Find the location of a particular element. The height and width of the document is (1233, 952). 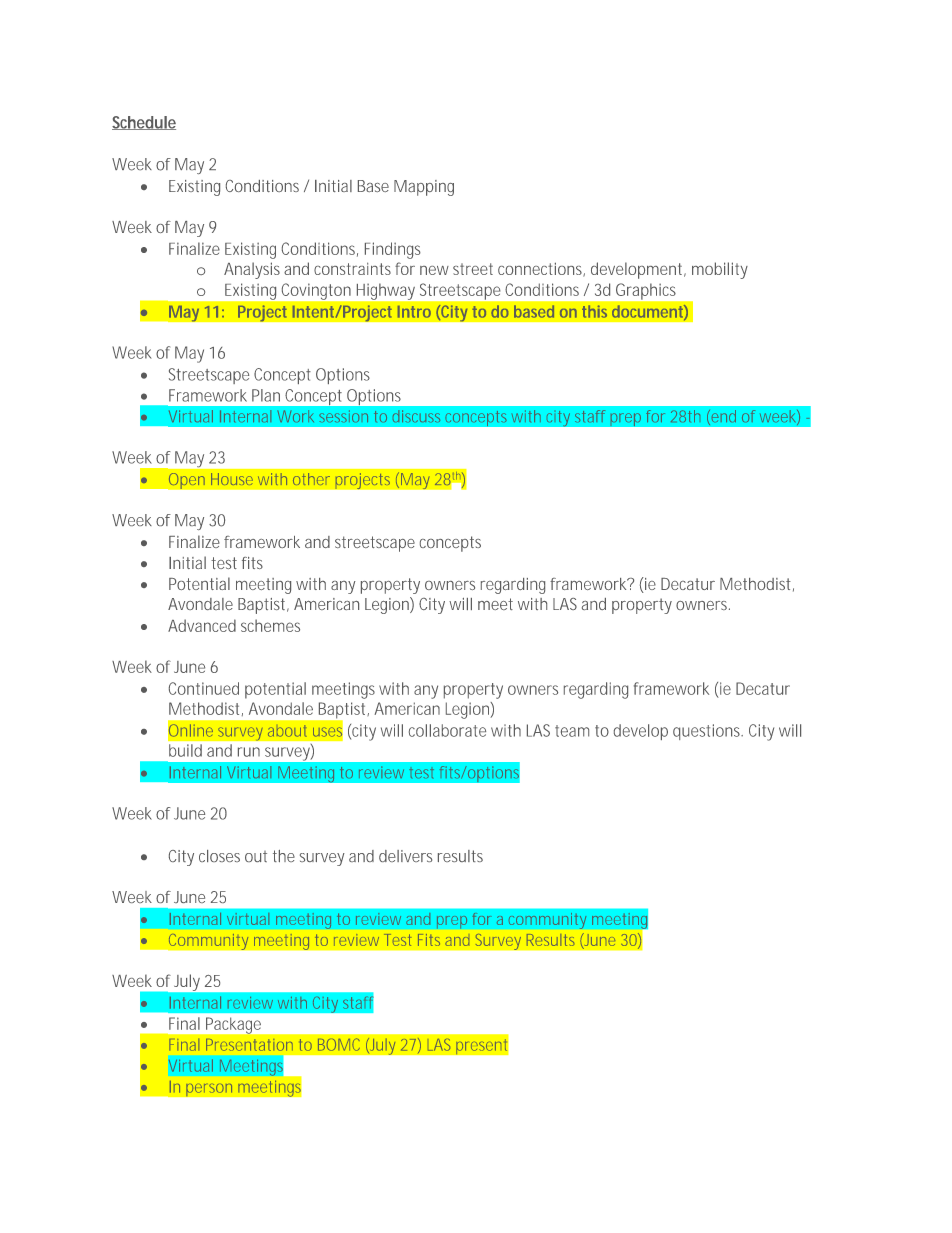

team is located at coordinates (572, 731).
